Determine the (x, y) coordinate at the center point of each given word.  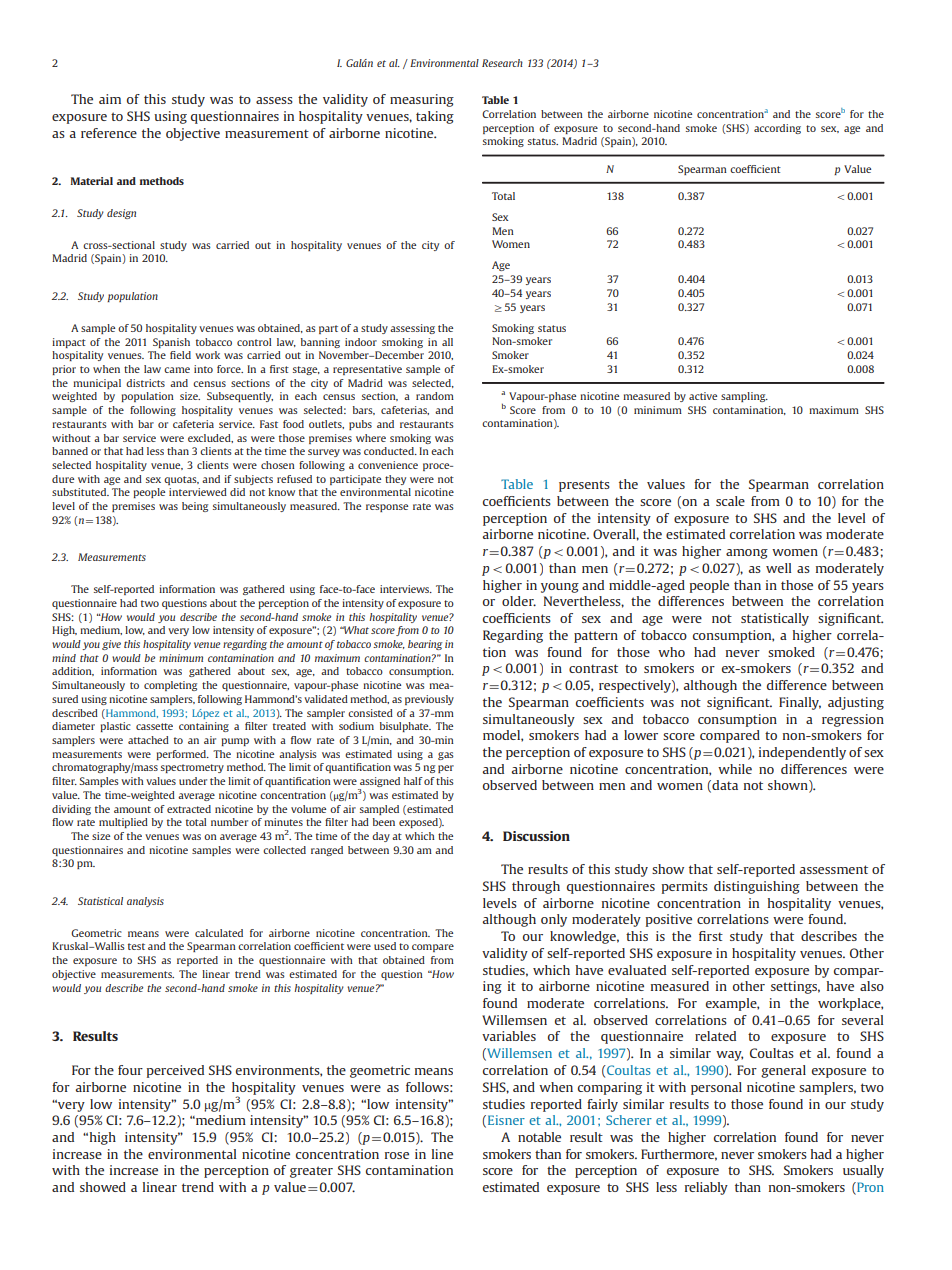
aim (110, 99)
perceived (175, 1071)
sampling (744, 397)
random (435, 396)
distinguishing (757, 887)
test (136, 946)
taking (435, 117)
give (111, 645)
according (777, 129)
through (536, 887)
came (177, 370)
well (778, 568)
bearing (425, 645)
